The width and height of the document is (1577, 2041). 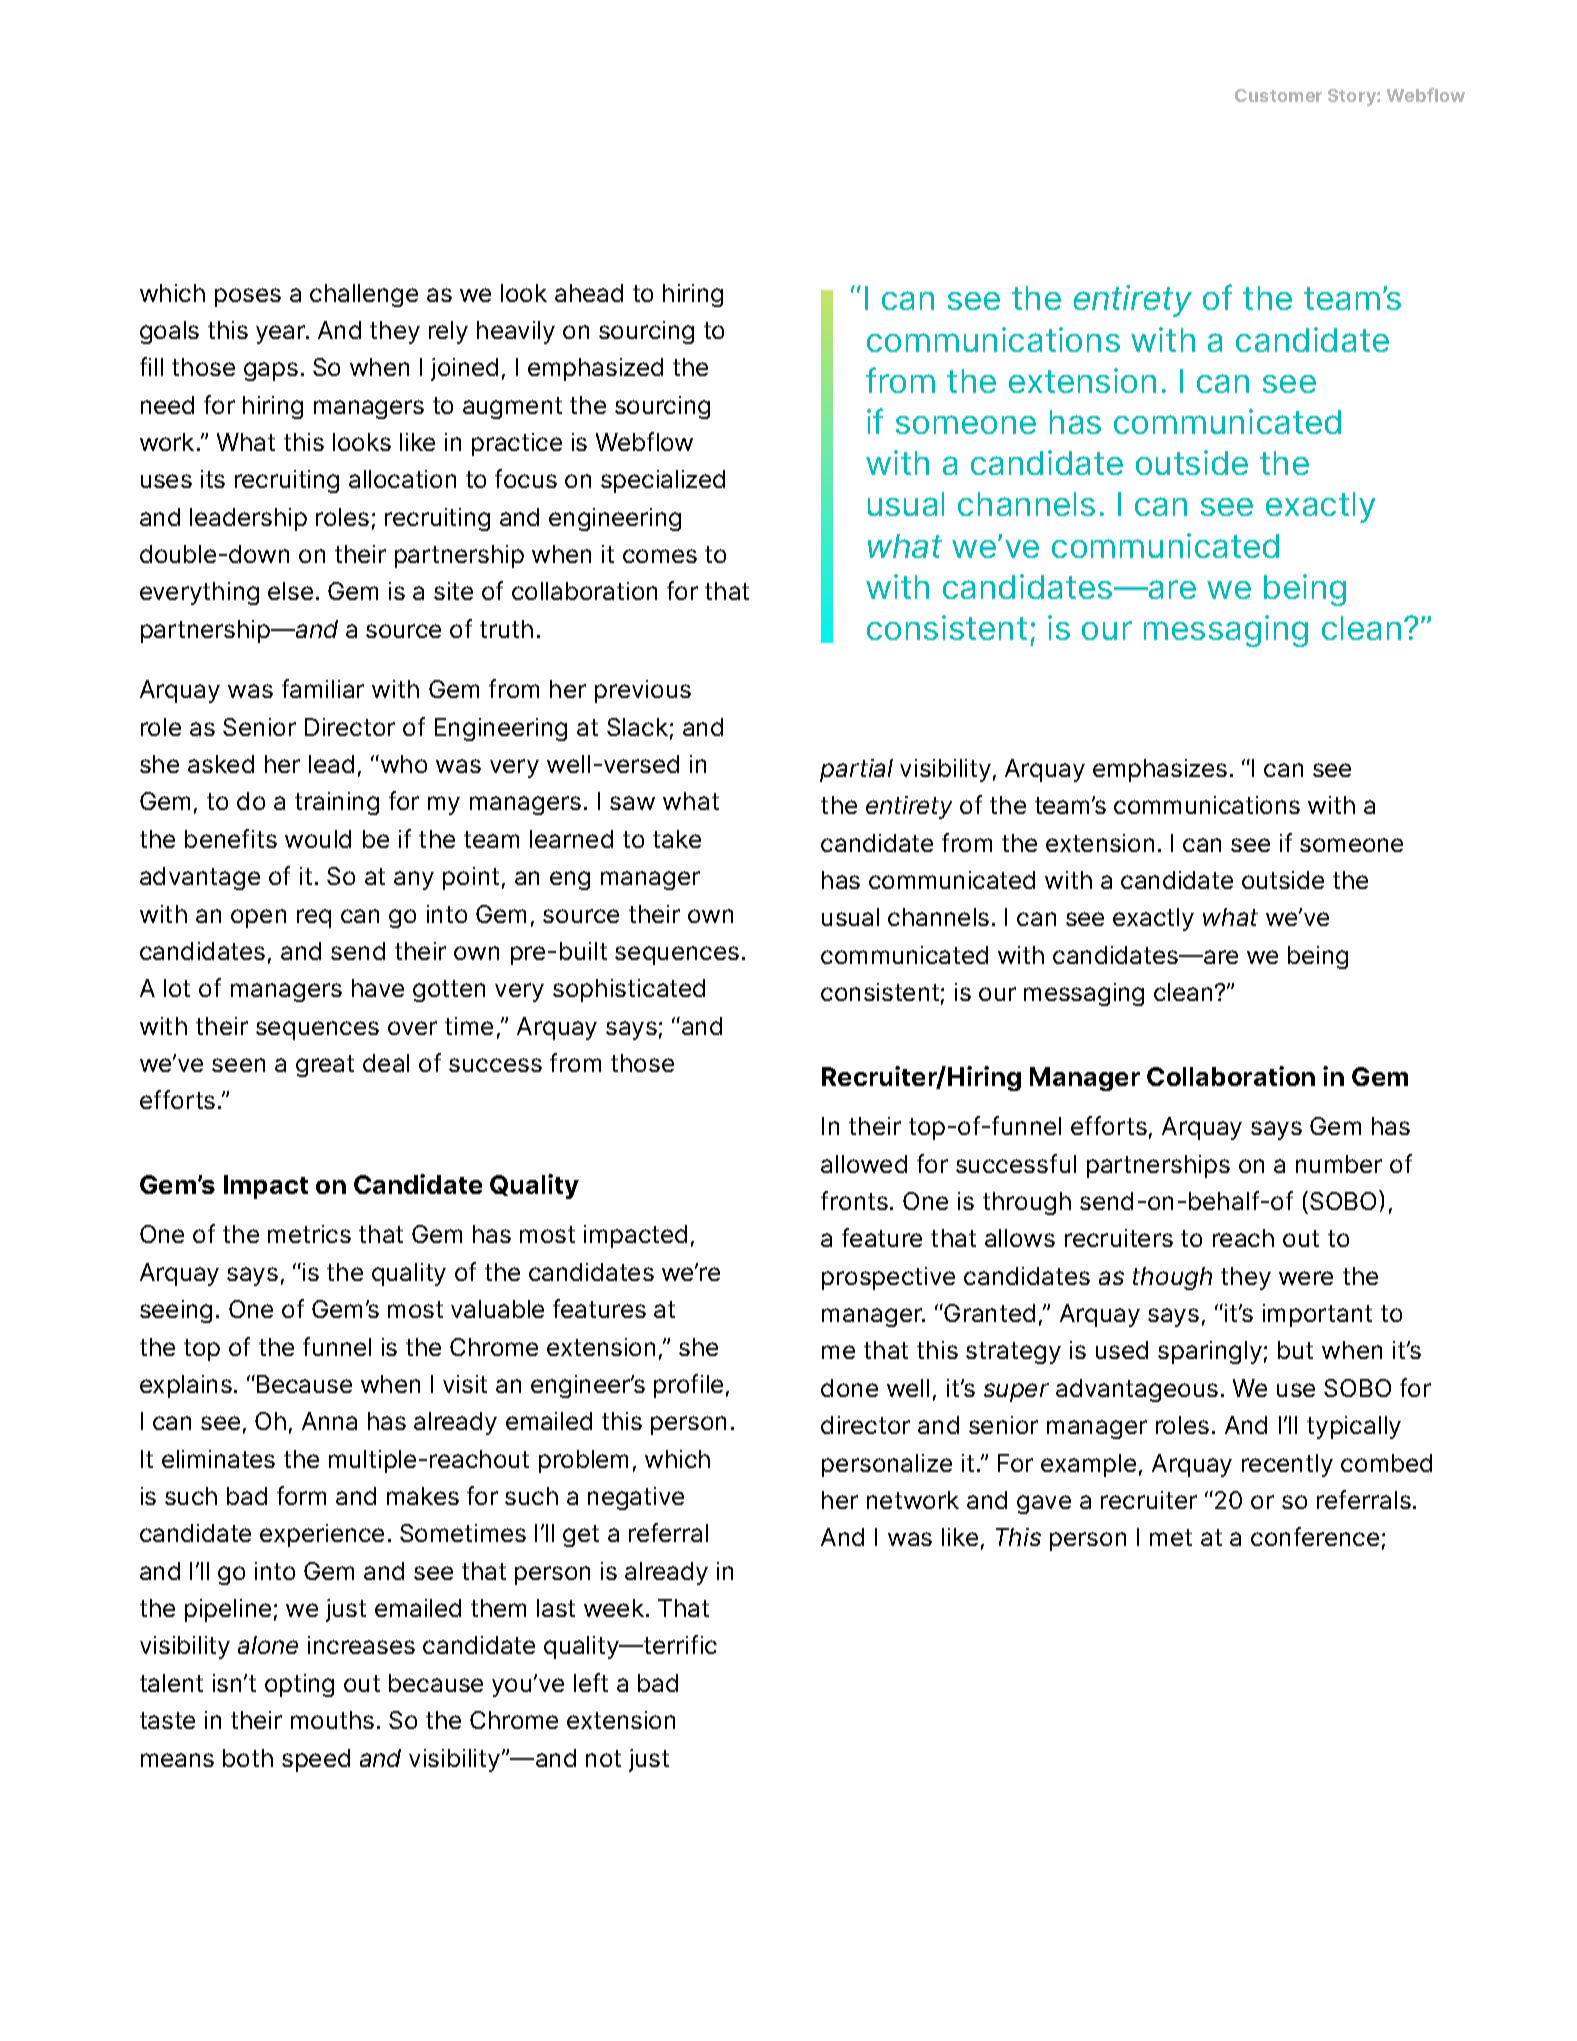 I want to click on Customer, so click(x=1278, y=95).
